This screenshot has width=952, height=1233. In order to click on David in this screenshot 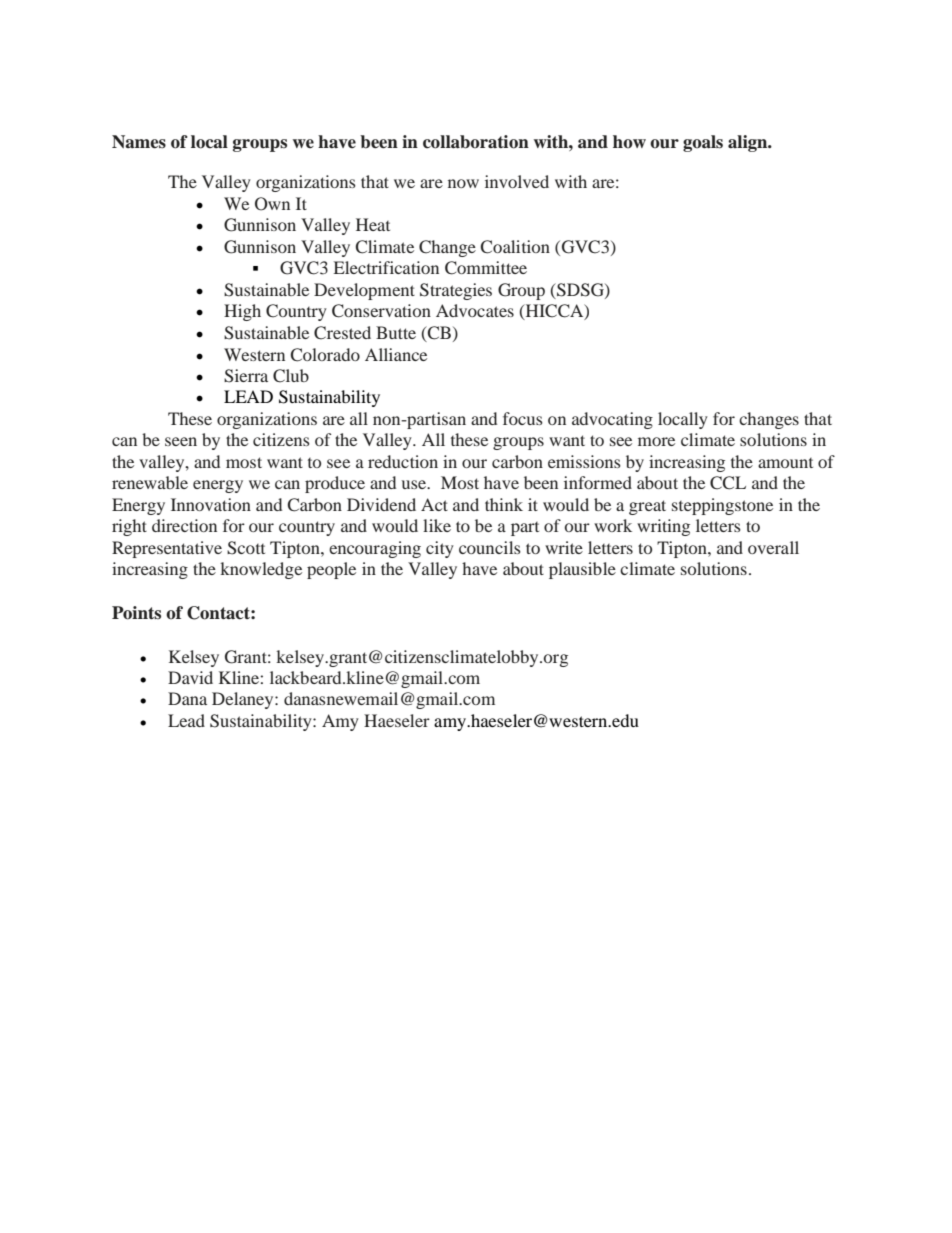, I will do `click(190, 677)`.
